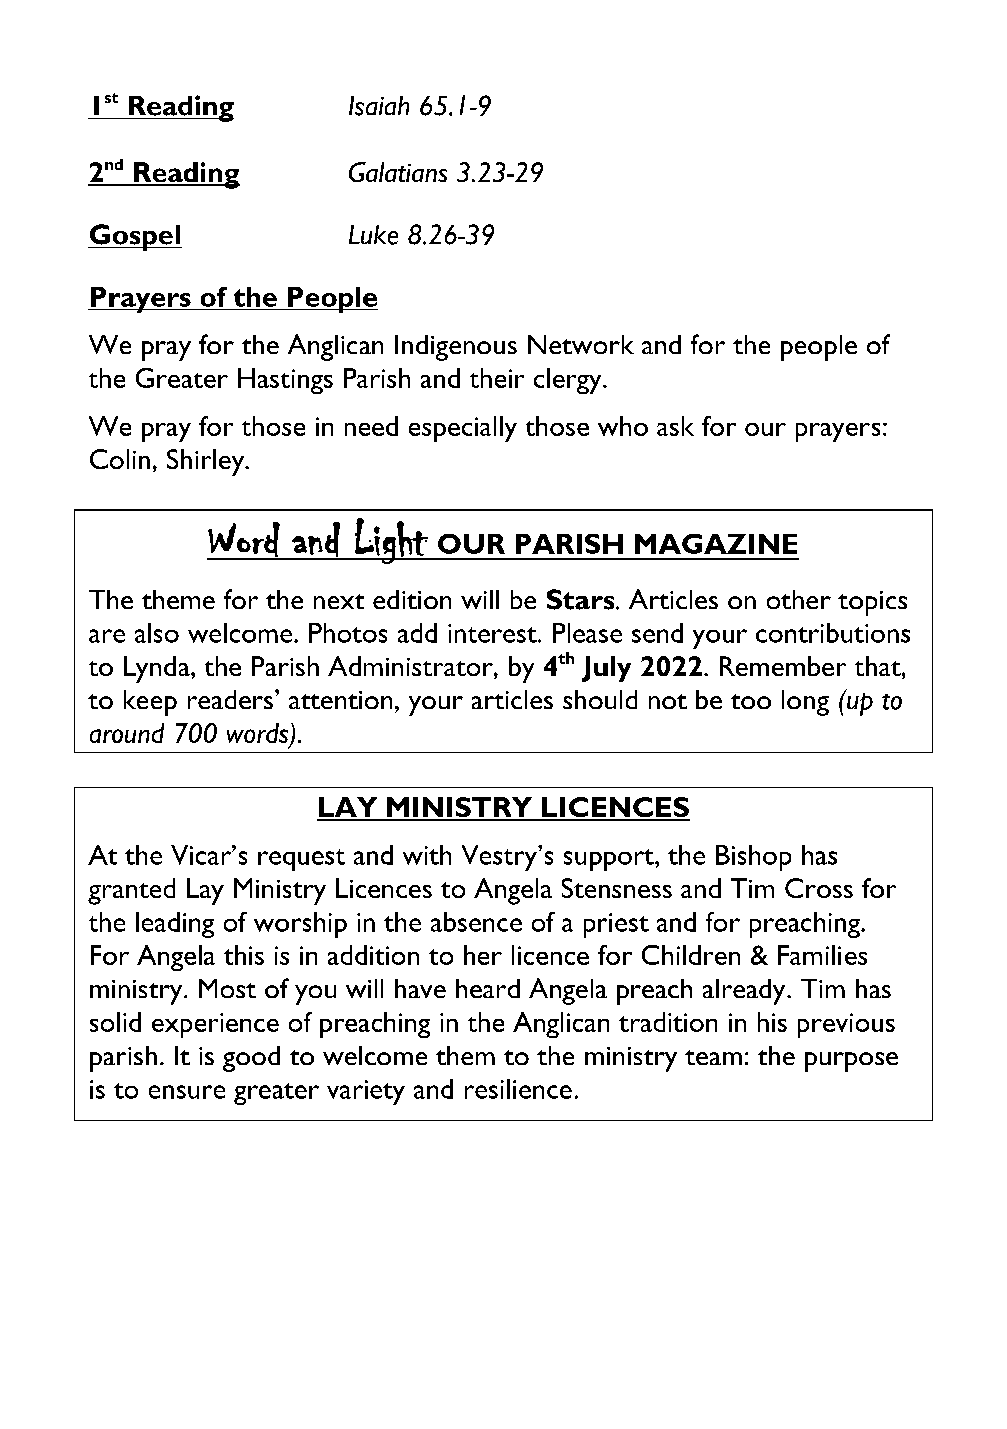 The height and width of the screenshot is (1429, 1007). What do you see at coordinates (301, 860) in the screenshot?
I see `request` at bounding box center [301, 860].
